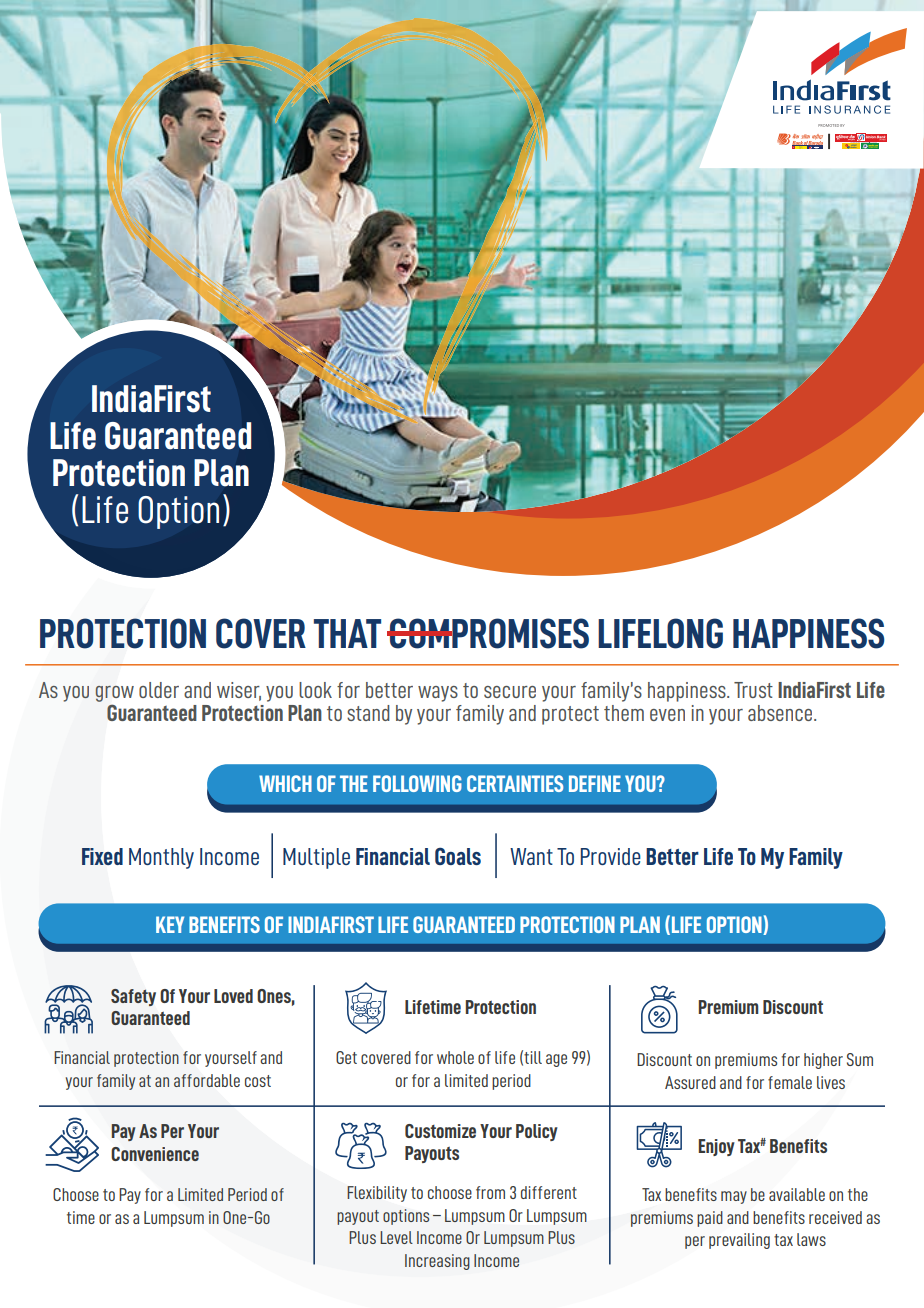 This page has width=924, height=1308. I want to click on Increasing, so click(437, 1262).
